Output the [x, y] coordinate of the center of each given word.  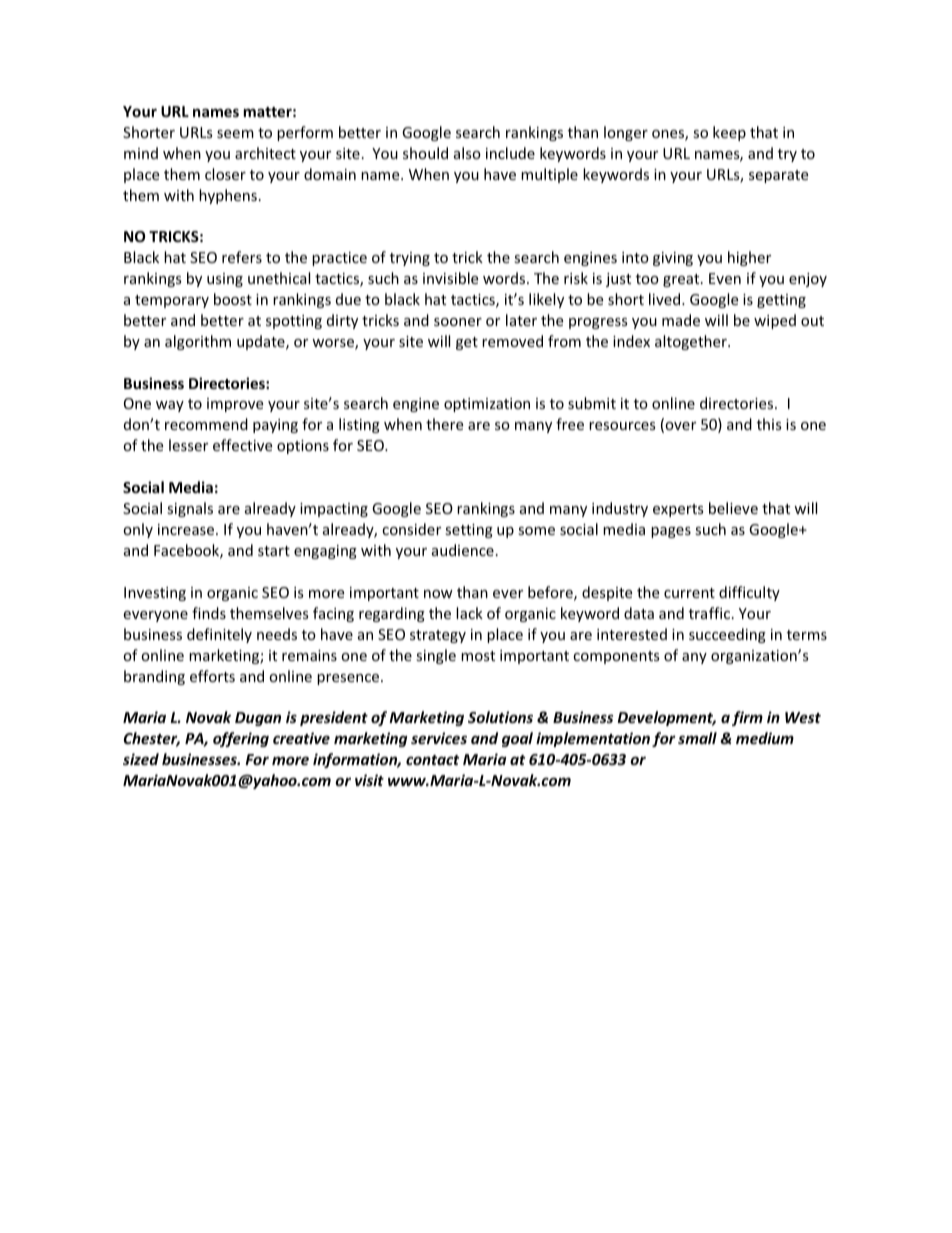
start [274, 551]
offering [241, 739]
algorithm [198, 342]
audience [463, 550]
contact [432, 760]
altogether [692, 342]
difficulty [749, 593]
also [467, 153]
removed [512, 341]
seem [235, 134]
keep [729, 133]
